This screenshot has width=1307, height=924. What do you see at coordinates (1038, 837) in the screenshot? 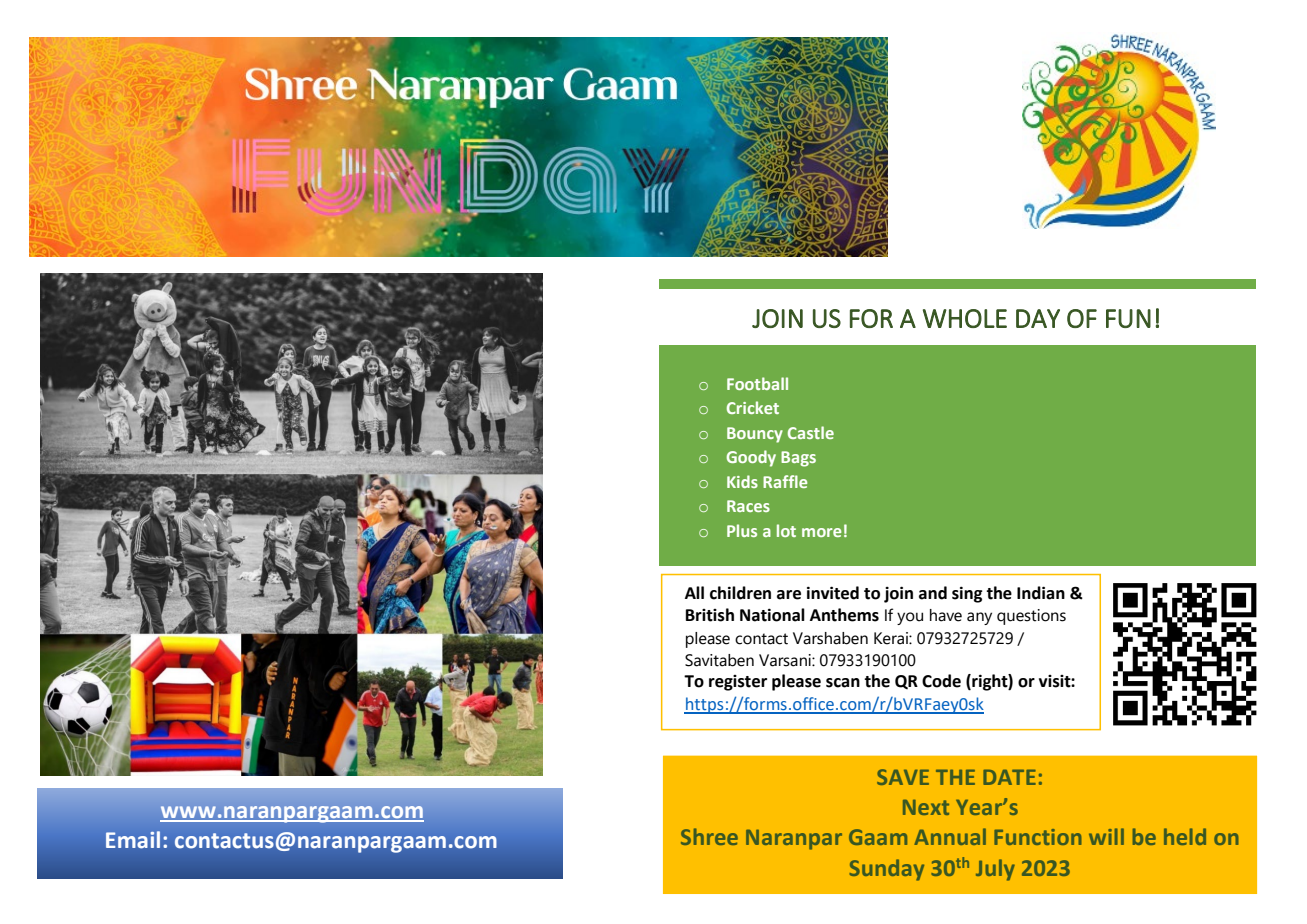
I see `Function` at bounding box center [1038, 837].
